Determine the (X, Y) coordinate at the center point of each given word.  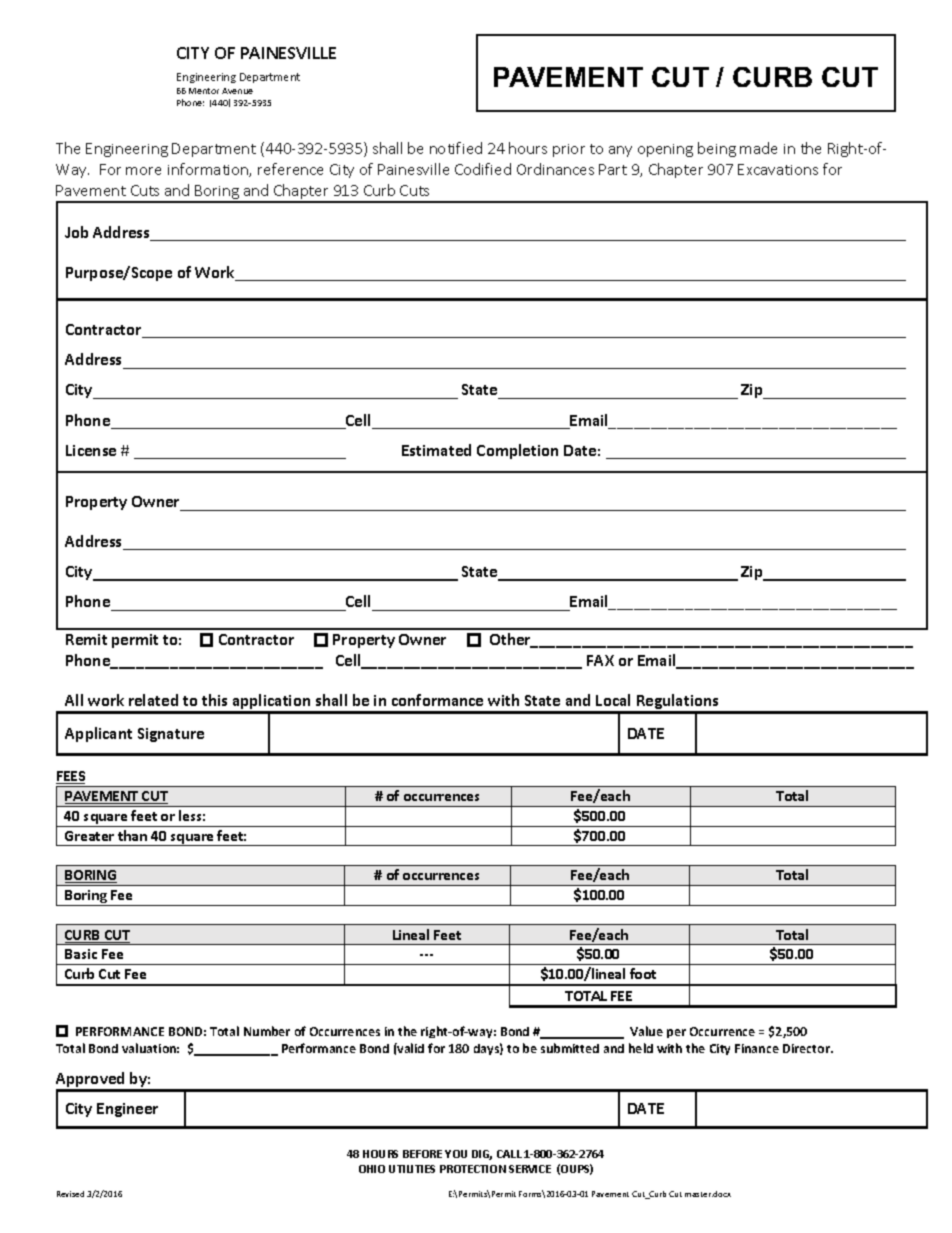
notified (456, 148)
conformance (437, 700)
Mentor (204, 91)
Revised (70, 1194)
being (717, 149)
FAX (600, 660)
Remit (86, 639)
